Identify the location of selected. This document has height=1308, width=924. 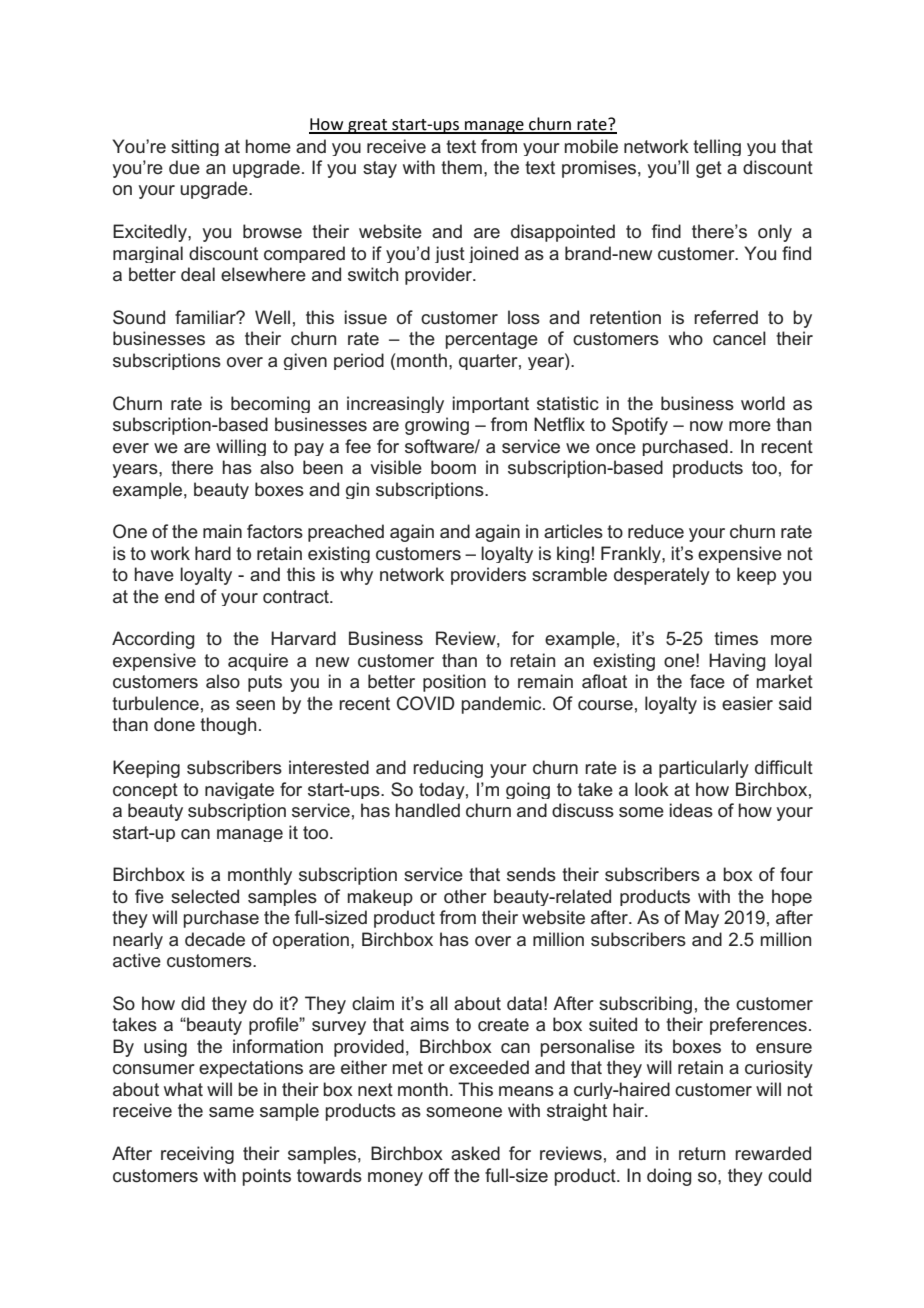
(205, 896).
